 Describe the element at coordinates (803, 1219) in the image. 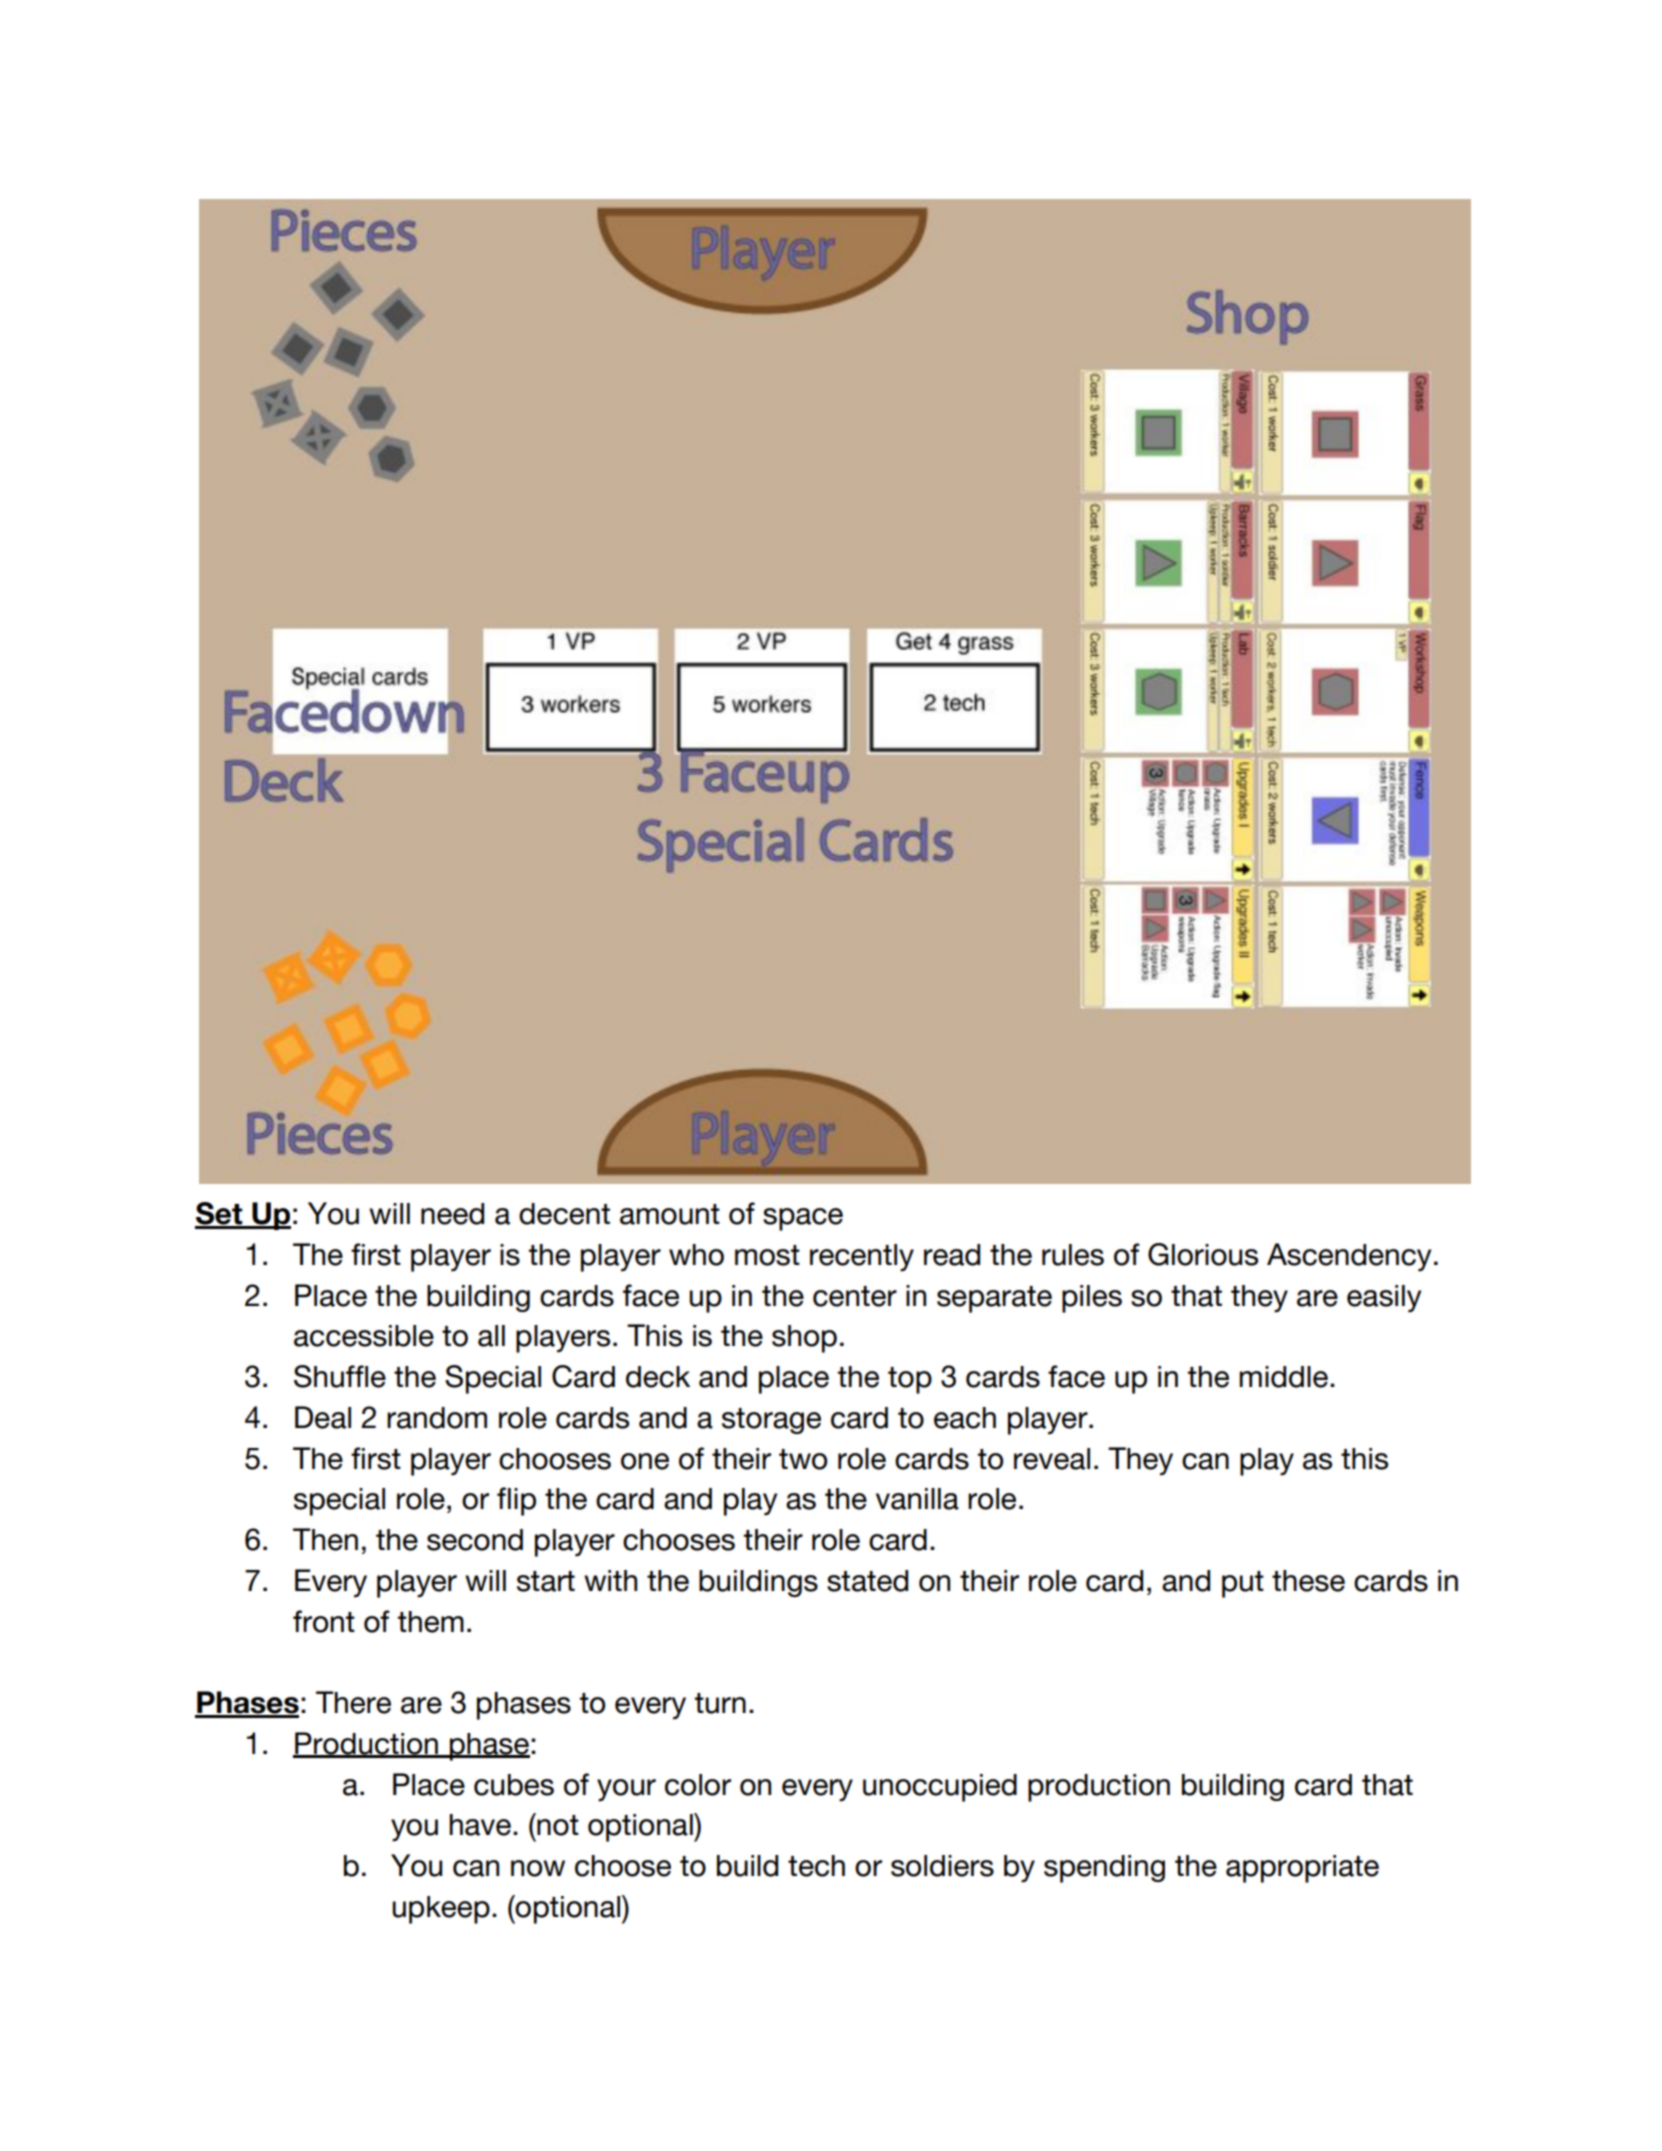

I see `space` at that location.
